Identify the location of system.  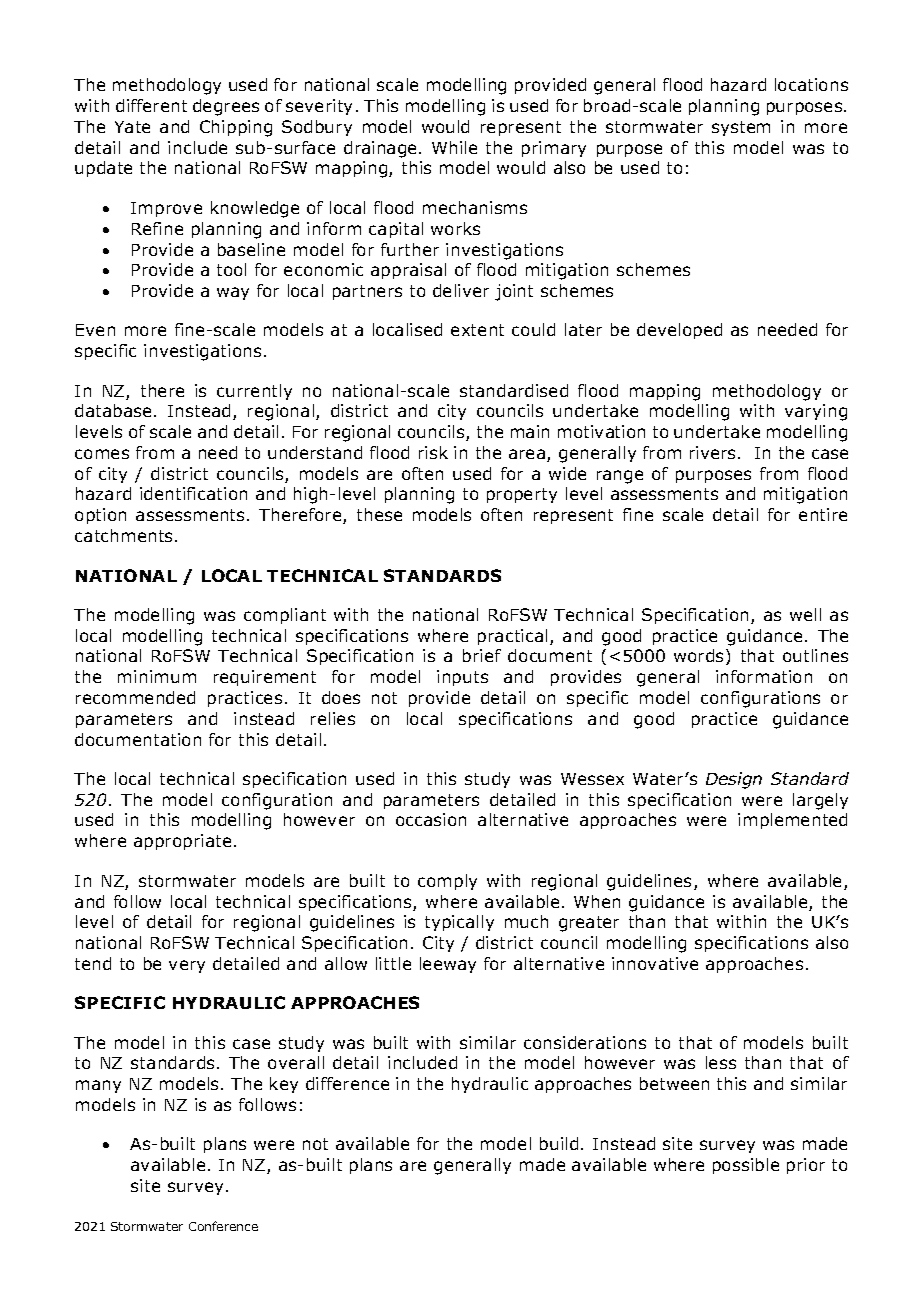
(741, 128).
